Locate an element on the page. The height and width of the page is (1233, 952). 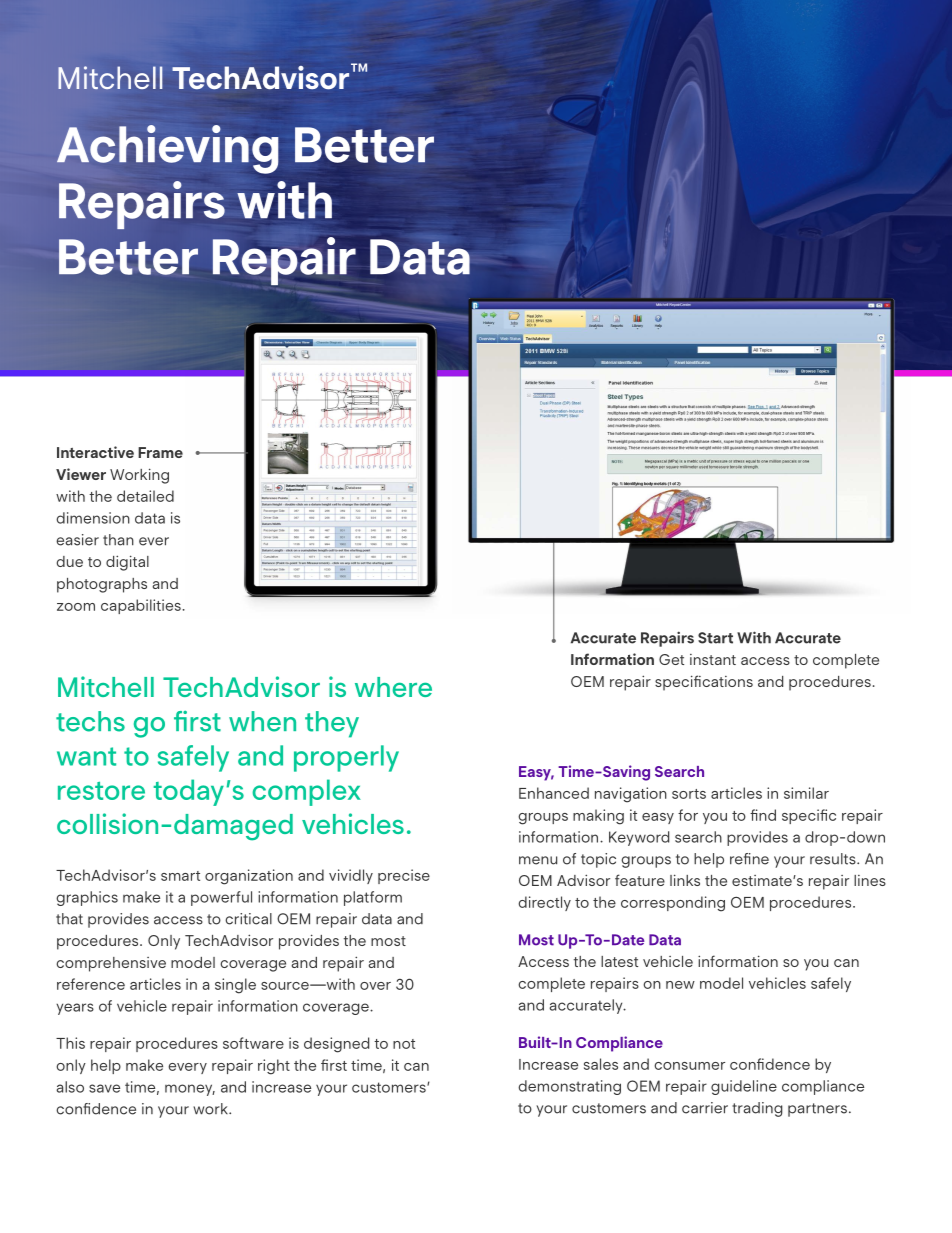
directly is located at coordinates (545, 903).
